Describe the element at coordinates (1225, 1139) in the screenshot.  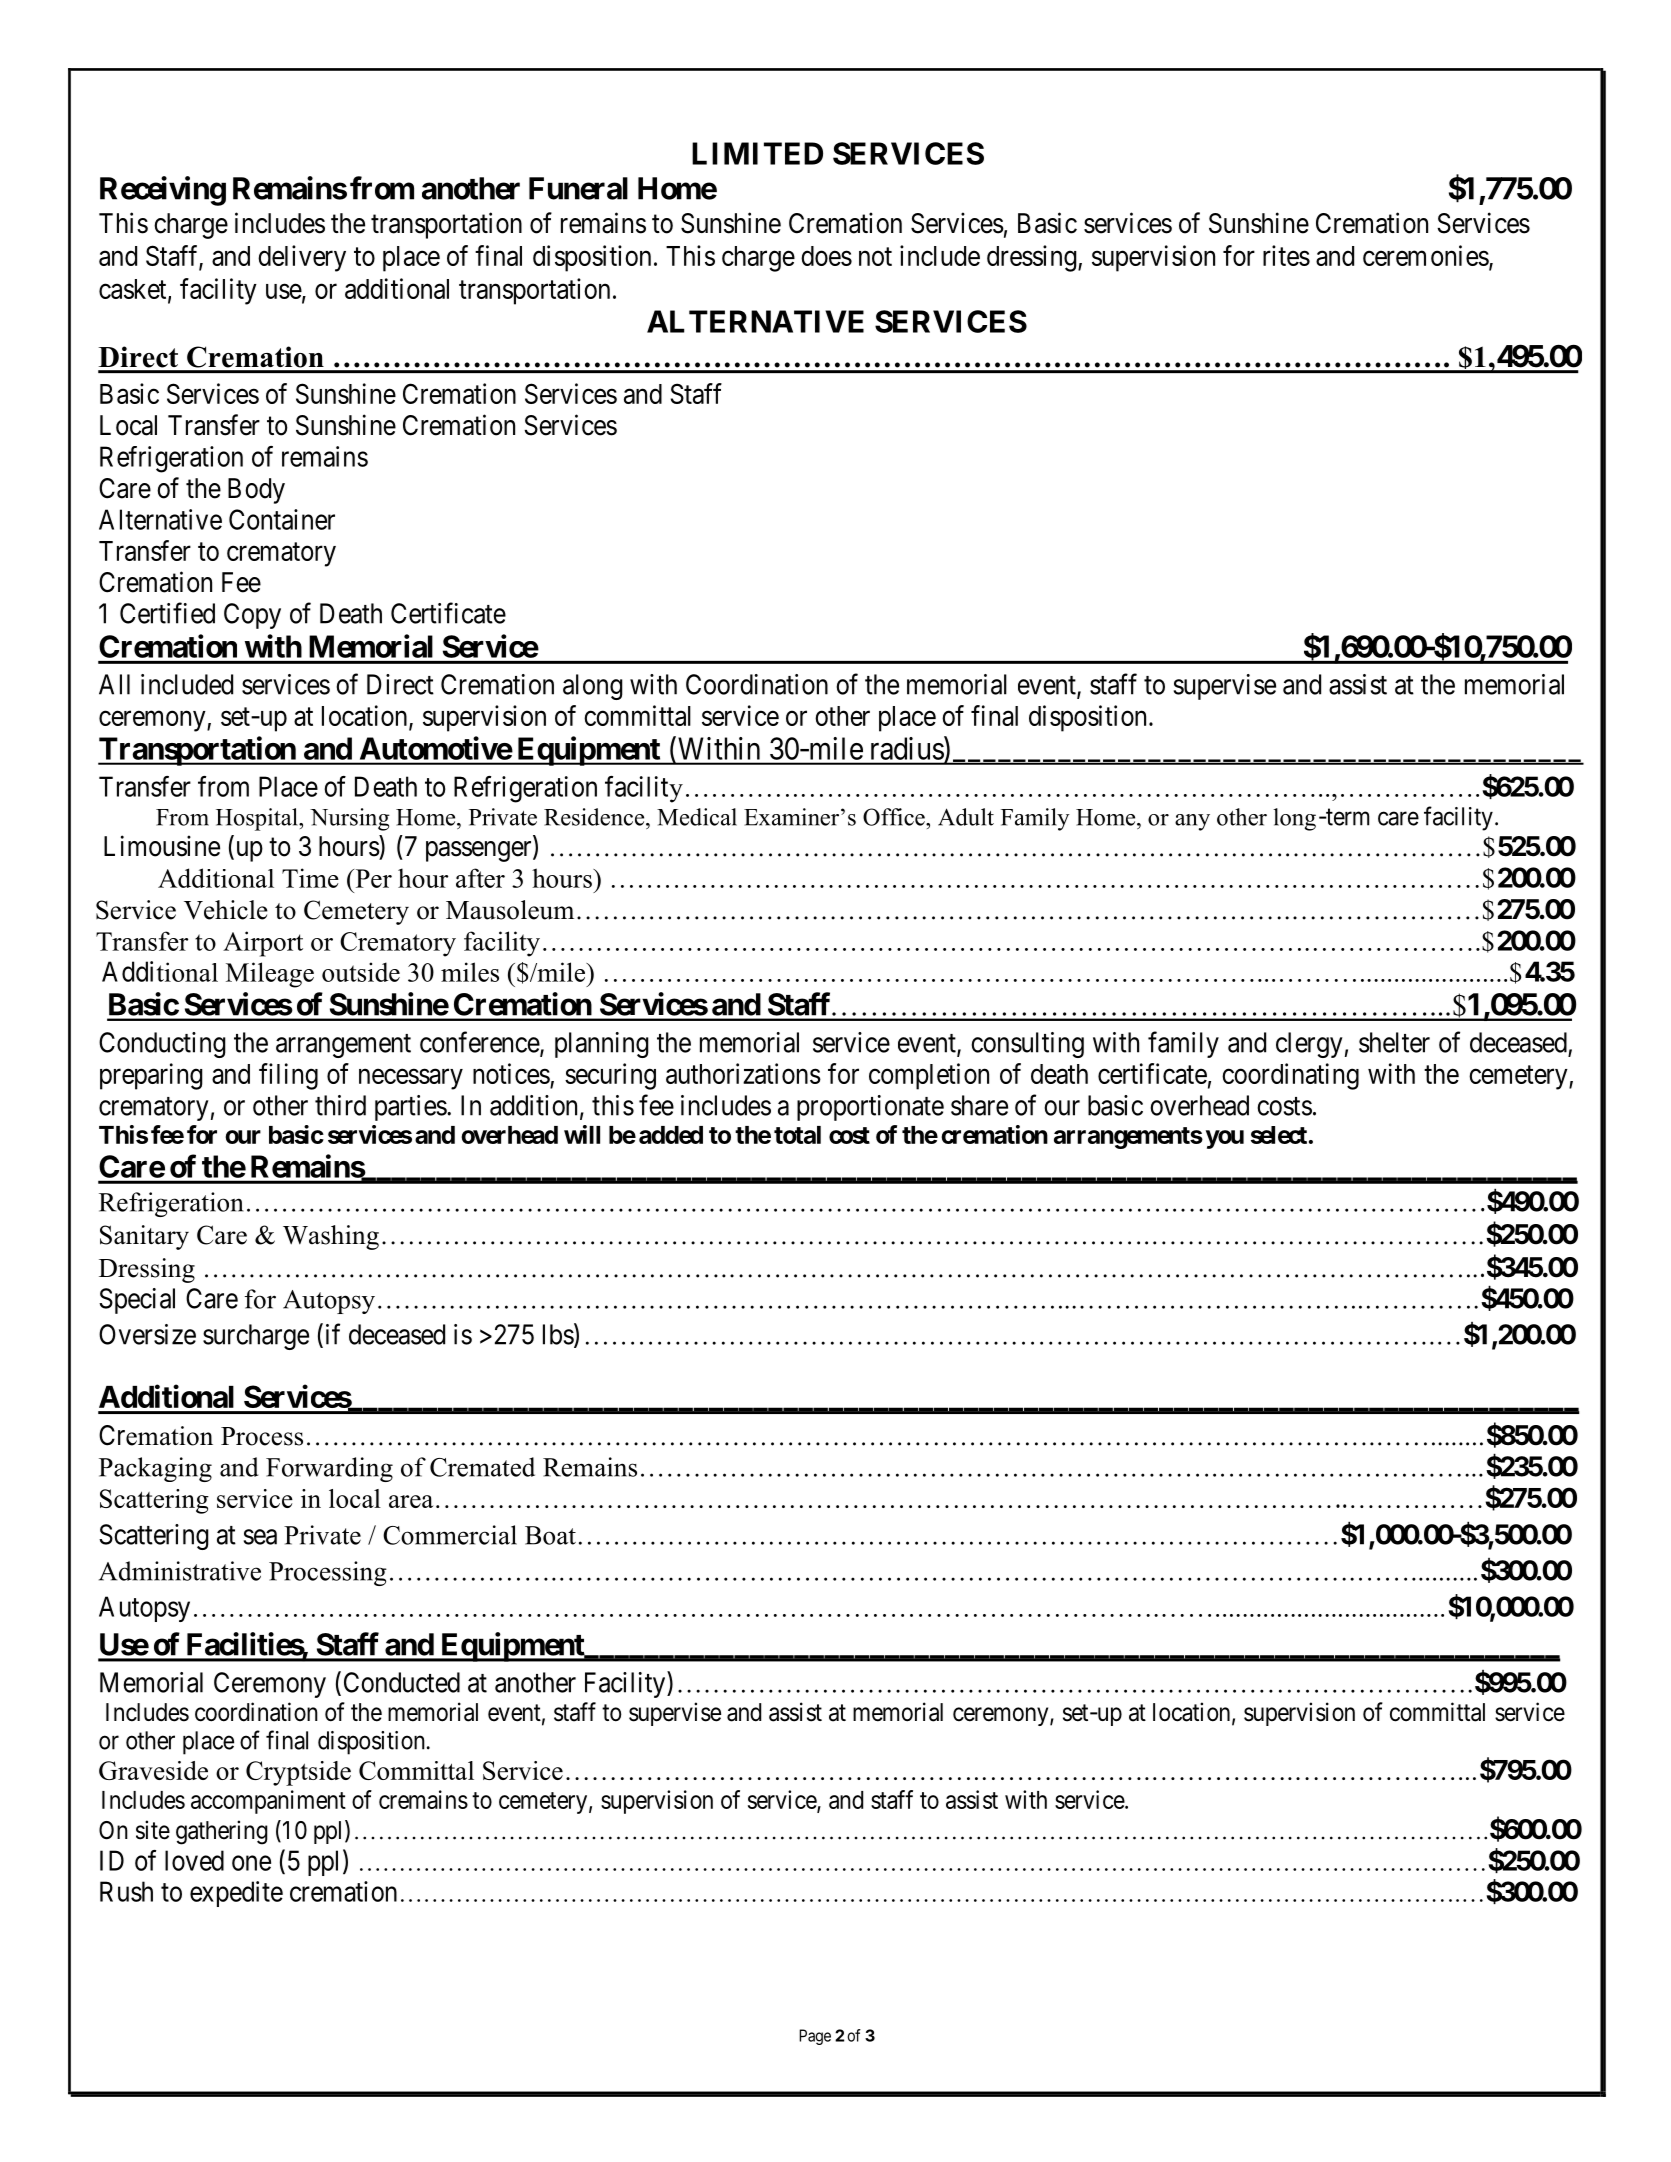
I see `you` at that location.
